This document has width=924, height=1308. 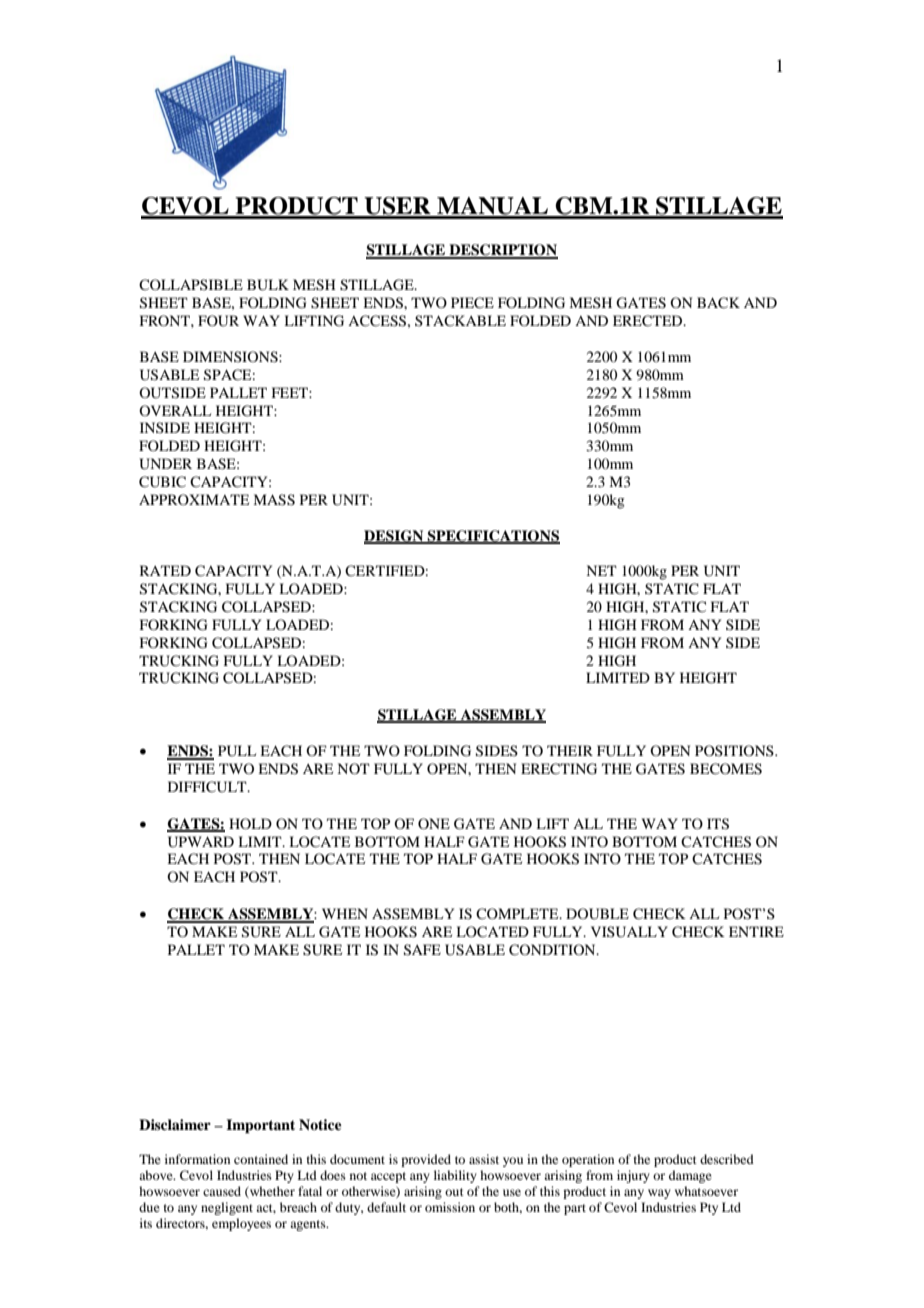 What do you see at coordinates (718, 303) in the document?
I see `BACK` at bounding box center [718, 303].
